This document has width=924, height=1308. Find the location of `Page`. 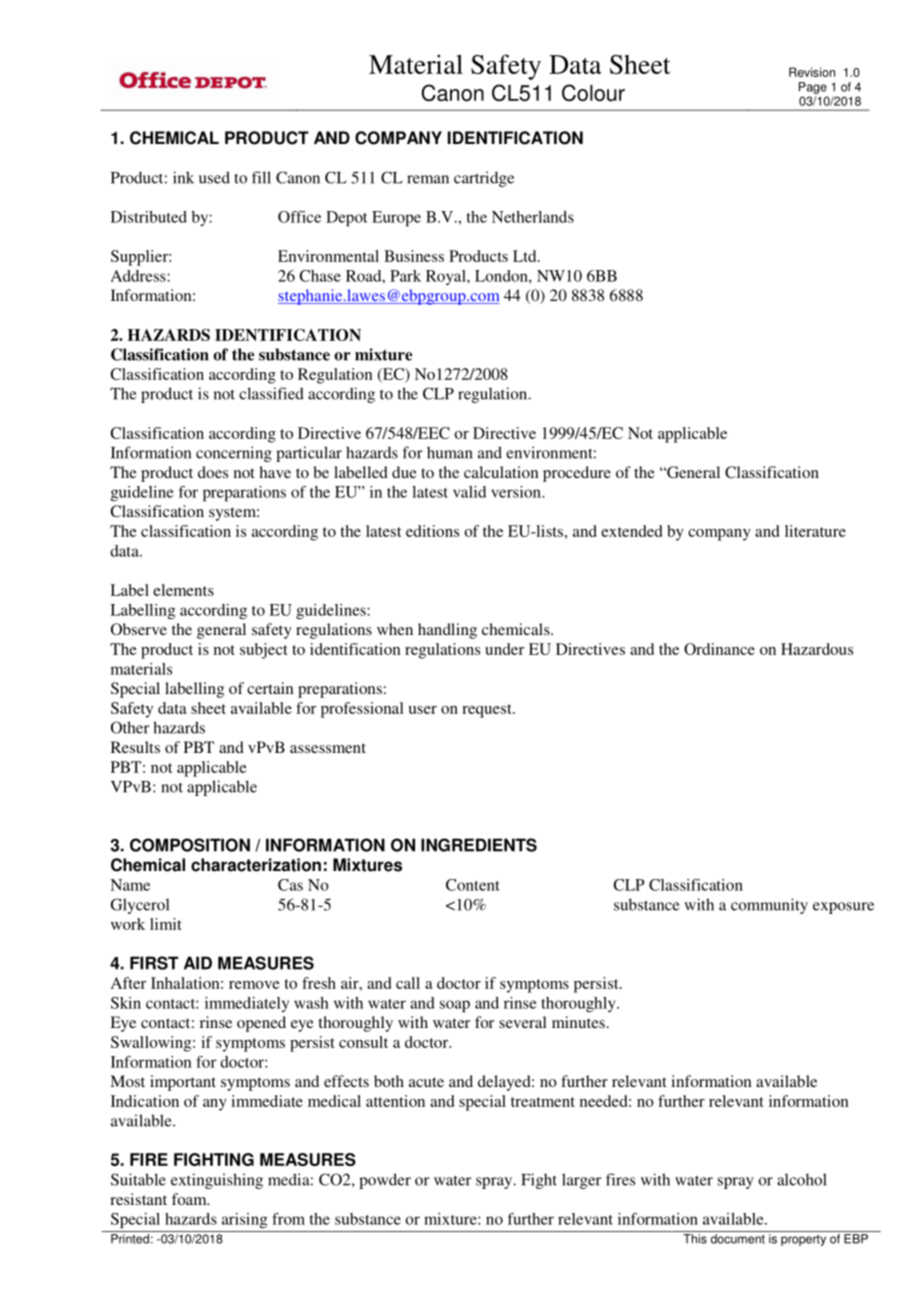

Page is located at coordinates (813, 88).
